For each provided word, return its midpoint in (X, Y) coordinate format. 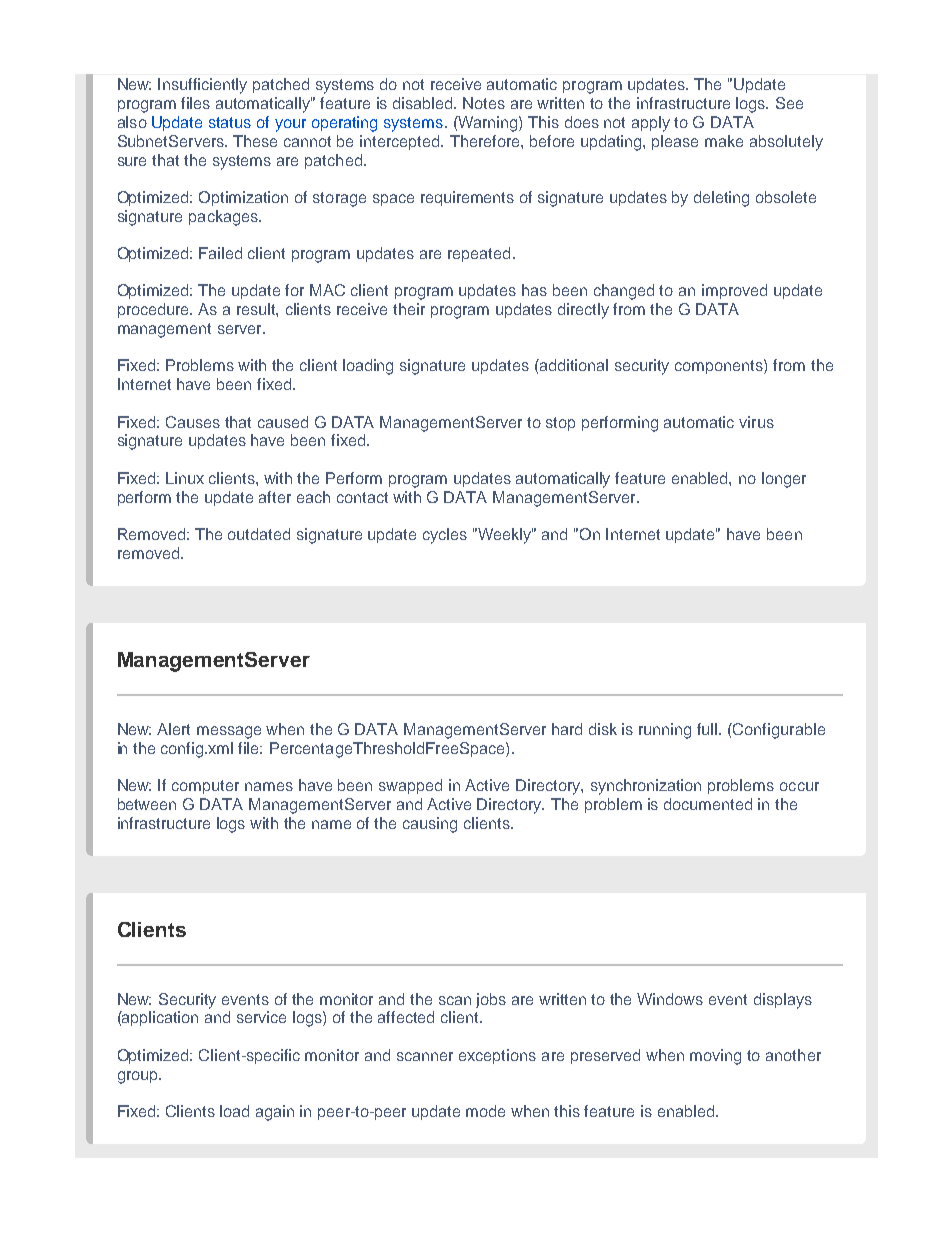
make (724, 141)
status (230, 122)
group (139, 1077)
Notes (484, 103)
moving (715, 1057)
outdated (259, 534)
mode (485, 1111)
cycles (445, 536)
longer (784, 480)
